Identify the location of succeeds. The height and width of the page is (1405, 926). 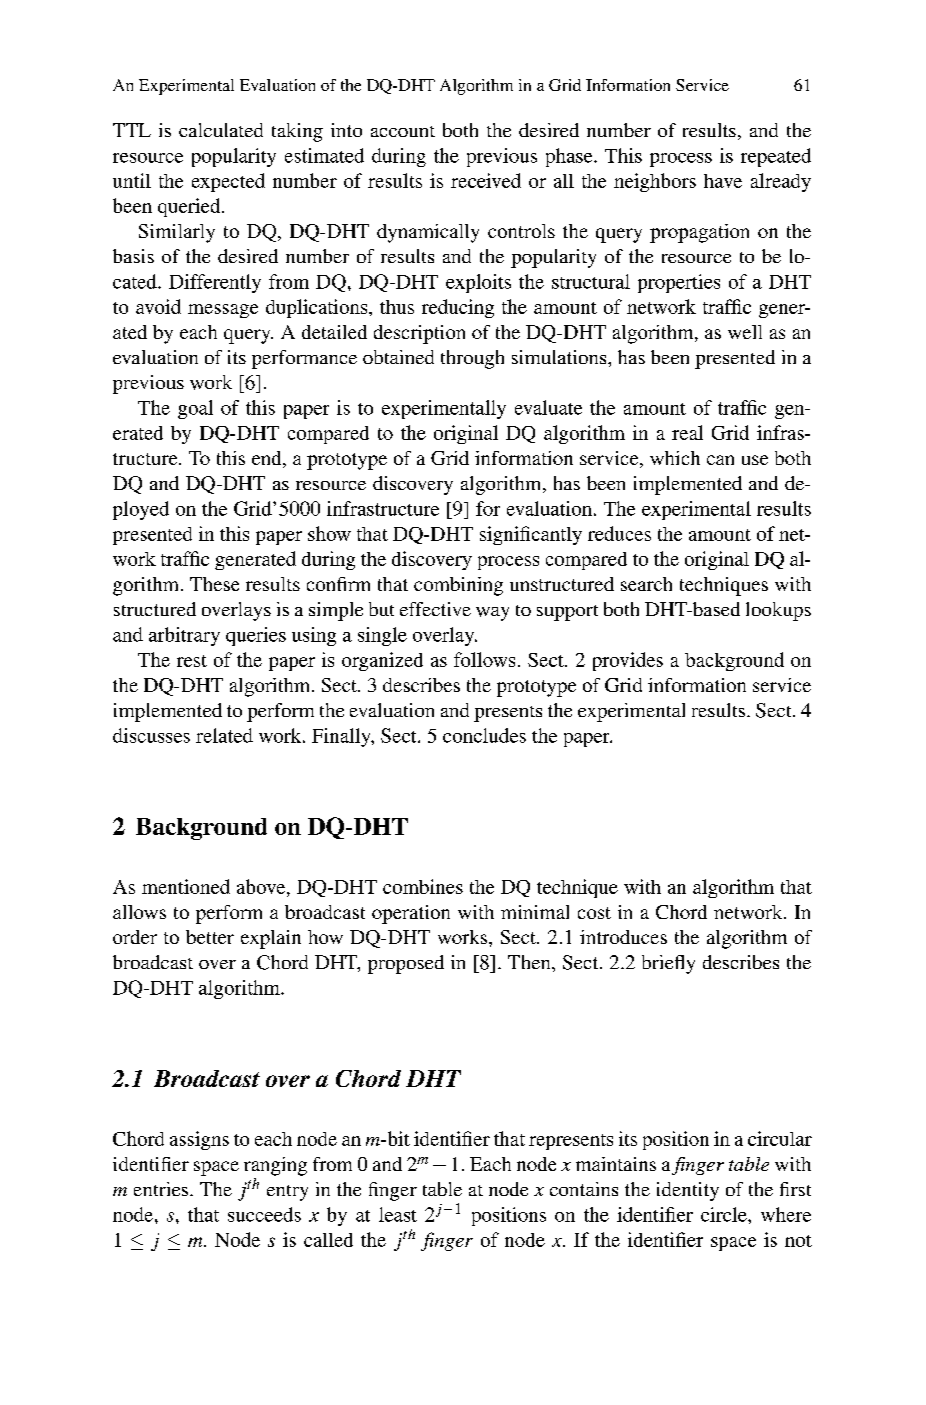
(264, 1214).
